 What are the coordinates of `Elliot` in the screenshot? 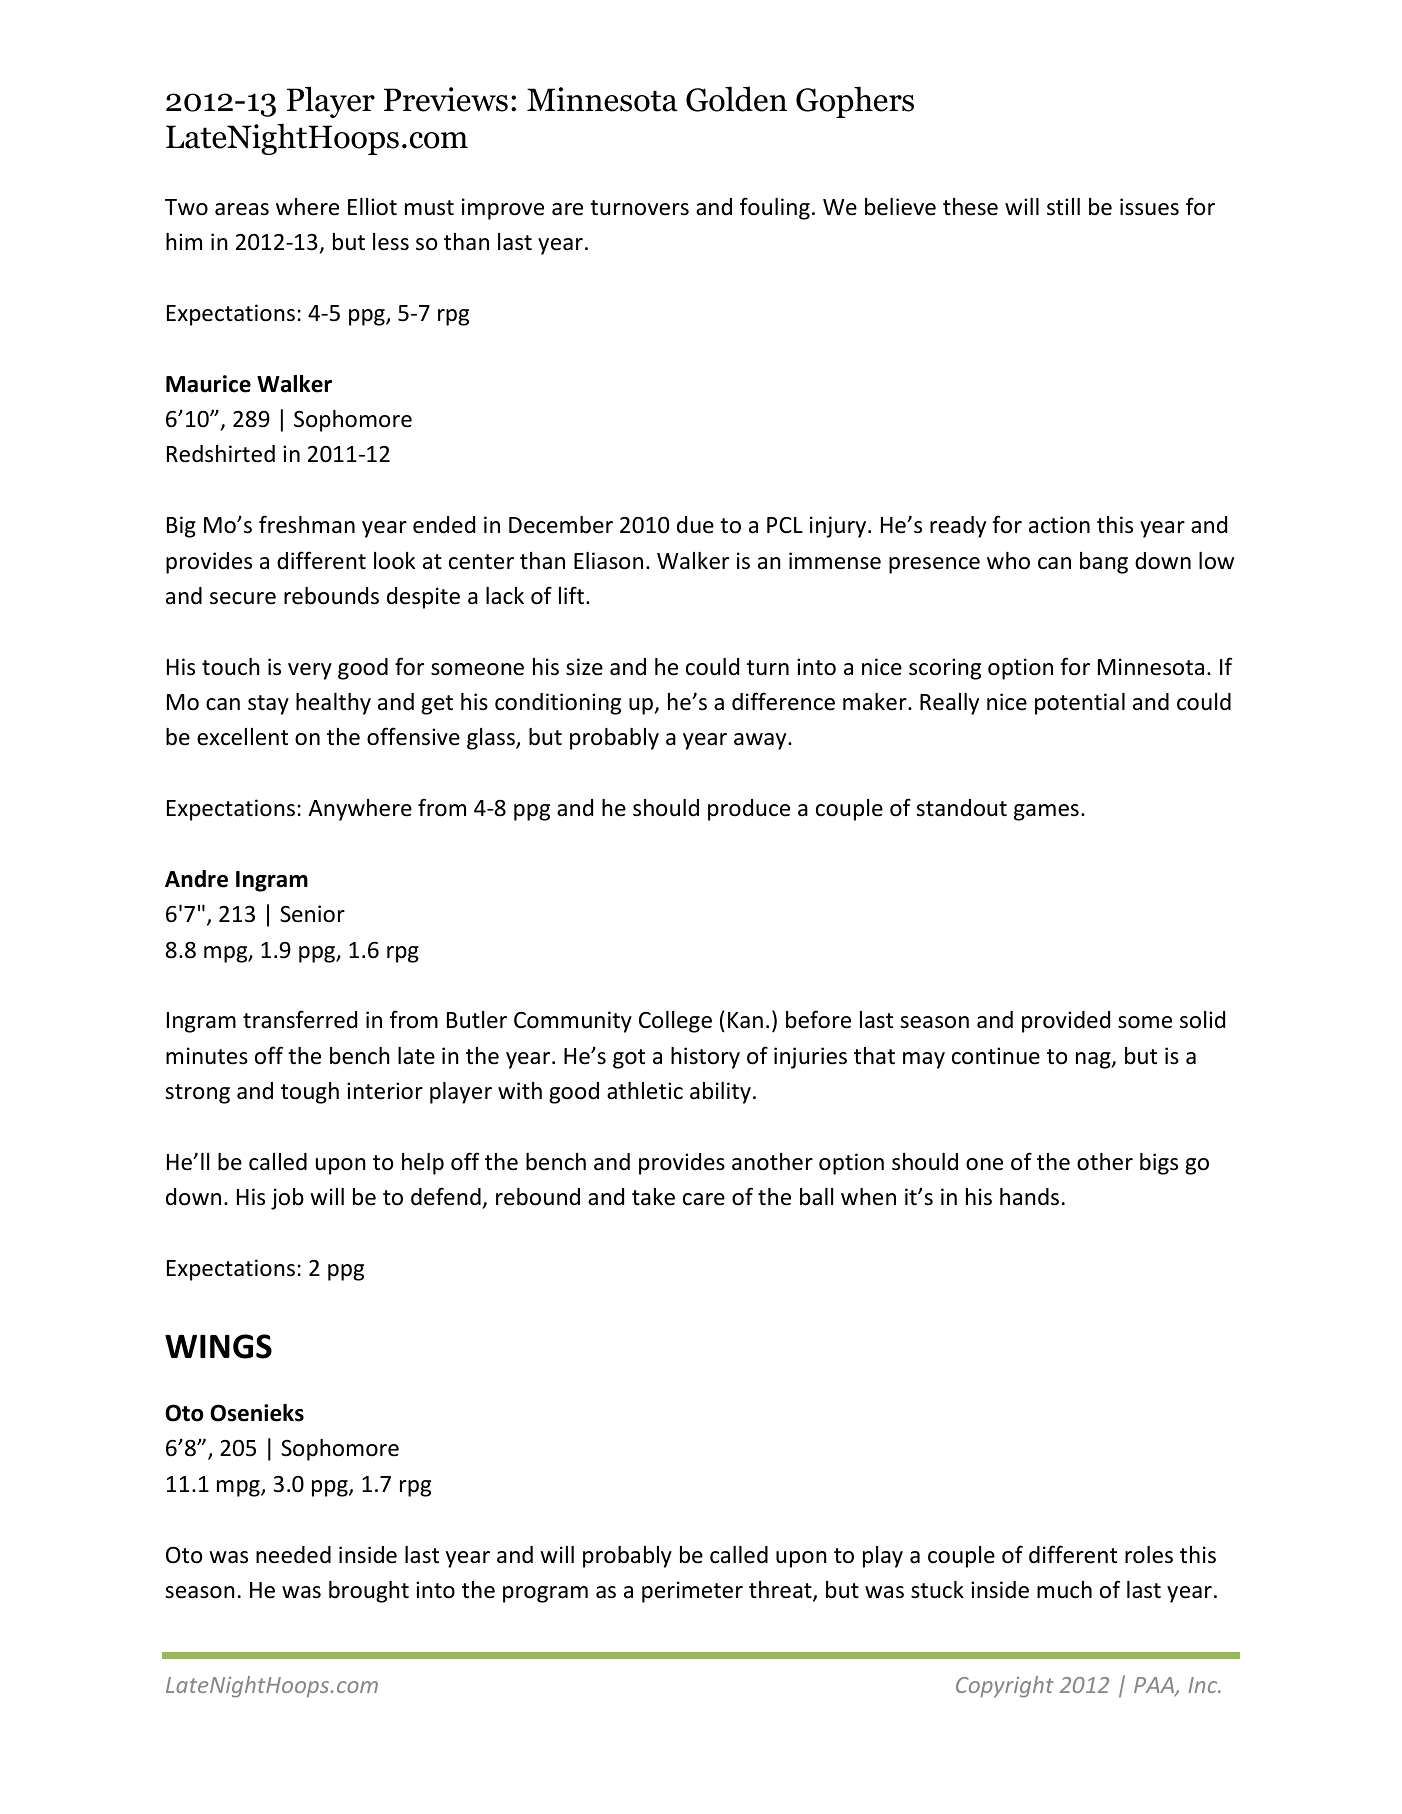 It's located at (372, 207).
